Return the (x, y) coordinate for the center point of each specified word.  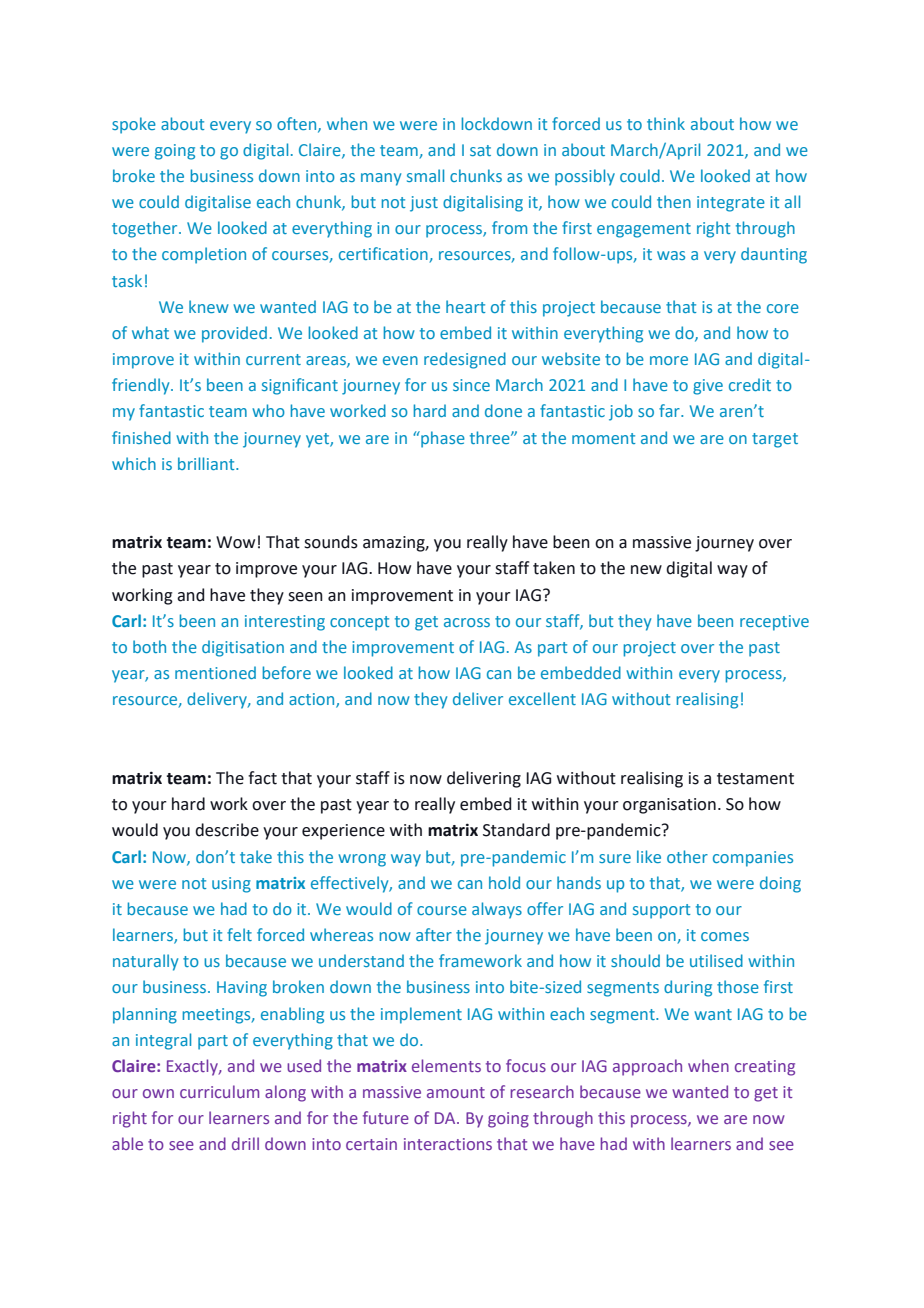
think (666, 123)
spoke (134, 125)
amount (456, 1092)
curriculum (219, 1091)
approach (647, 1067)
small (425, 175)
